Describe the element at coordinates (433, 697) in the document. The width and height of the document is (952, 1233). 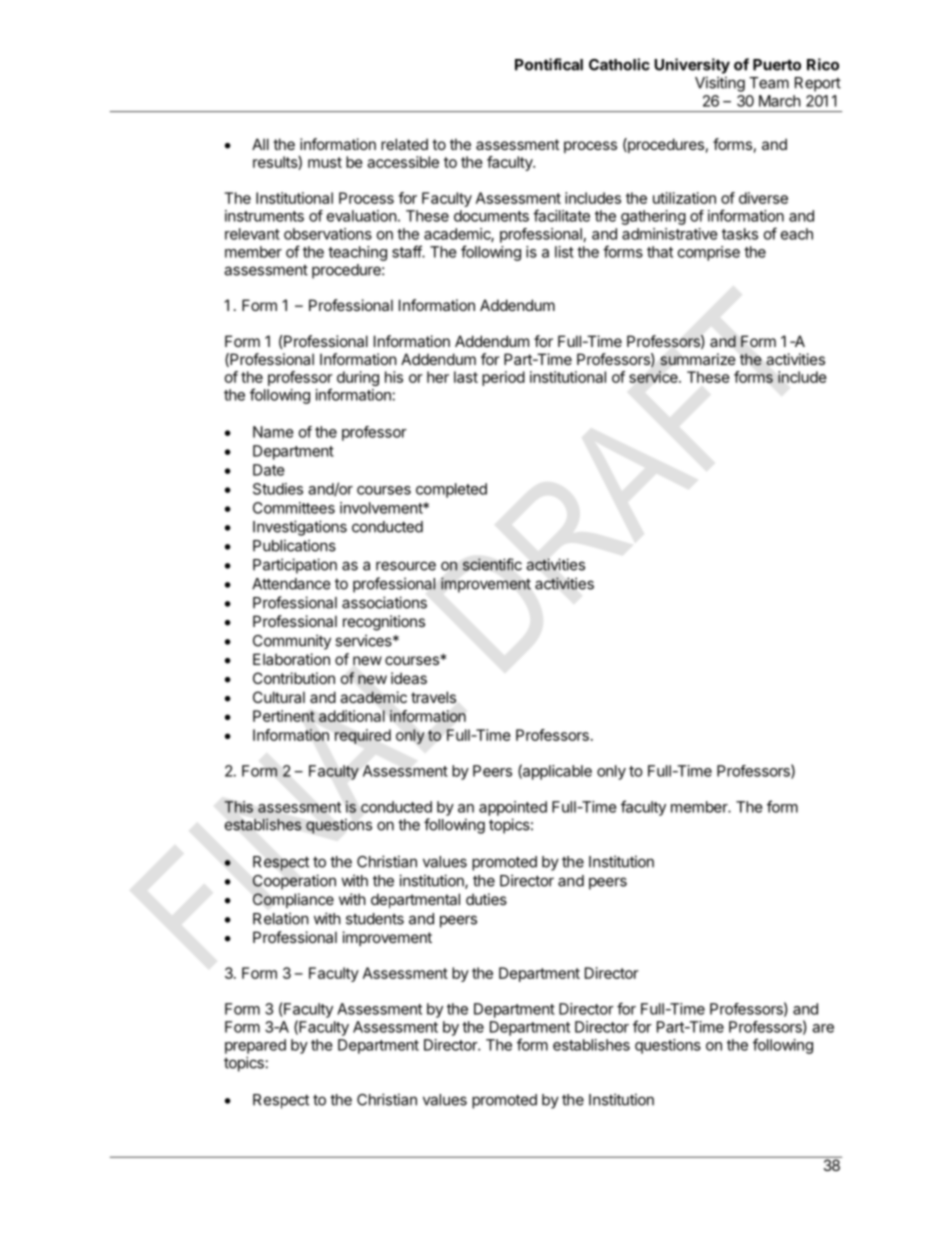
I see `travels` at that location.
